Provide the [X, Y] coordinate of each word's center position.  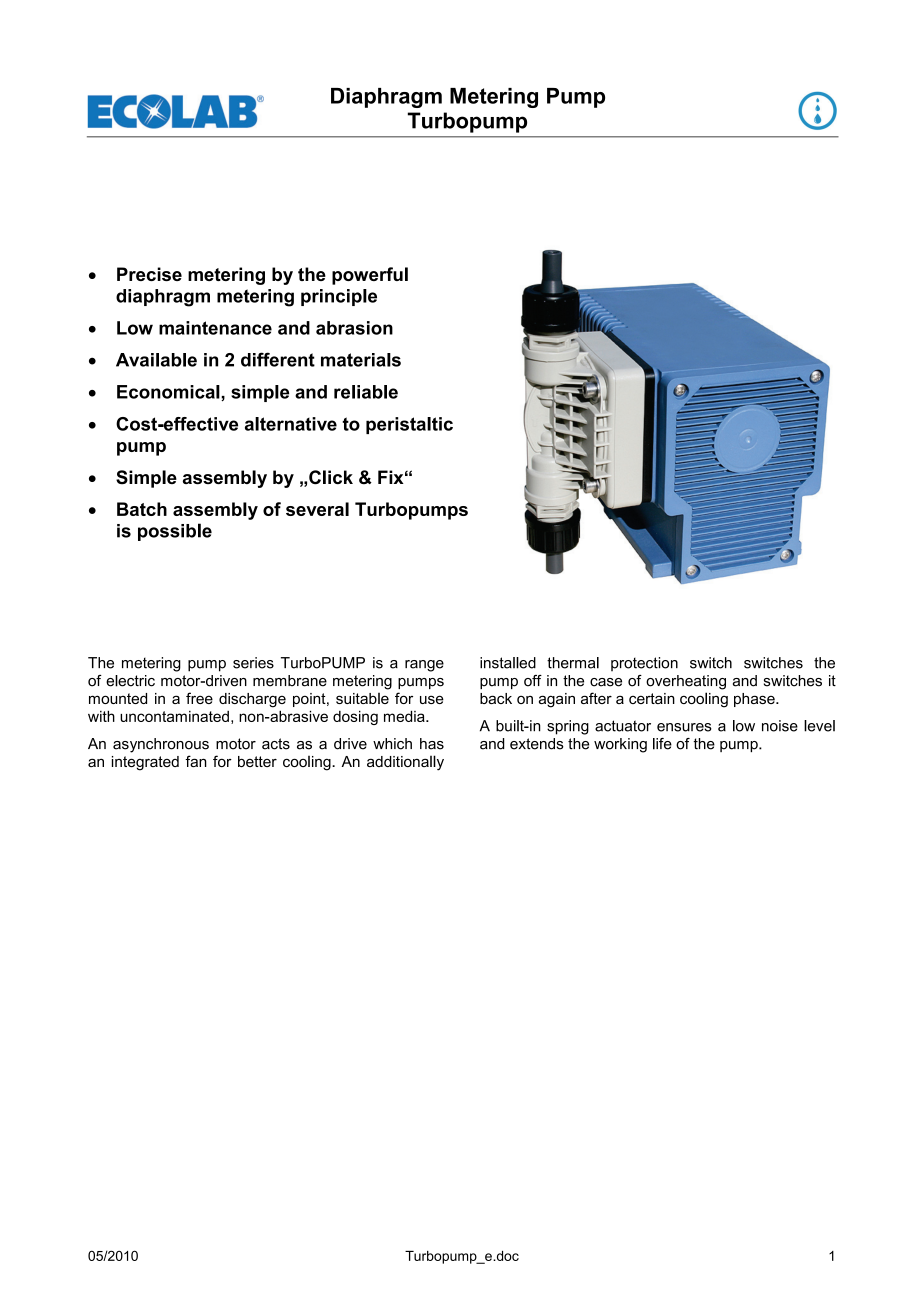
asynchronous [161, 745]
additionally [405, 763]
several [317, 509]
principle [339, 297]
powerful [370, 276]
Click [331, 477]
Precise [149, 274]
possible [175, 532]
